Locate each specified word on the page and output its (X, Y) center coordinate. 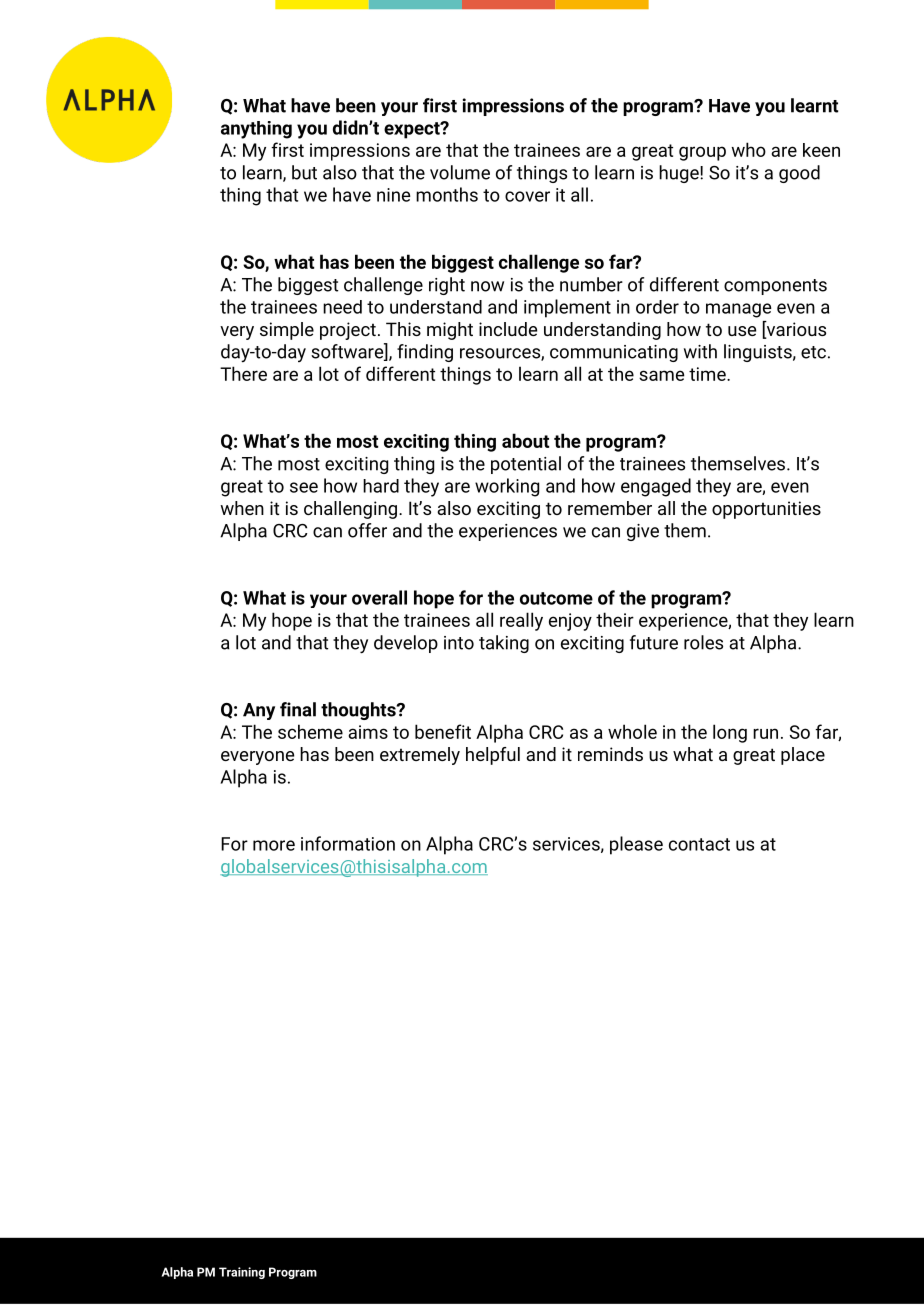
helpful (493, 756)
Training (242, 1273)
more (274, 845)
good (799, 174)
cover (527, 196)
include (508, 329)
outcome (556, 598)
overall (379, 597)
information (348, 843)
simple (287, 331)
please (636, 845)
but (304, 172)
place (803, 756)
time (708, 374)
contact (699, 844)
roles (703, 642)
